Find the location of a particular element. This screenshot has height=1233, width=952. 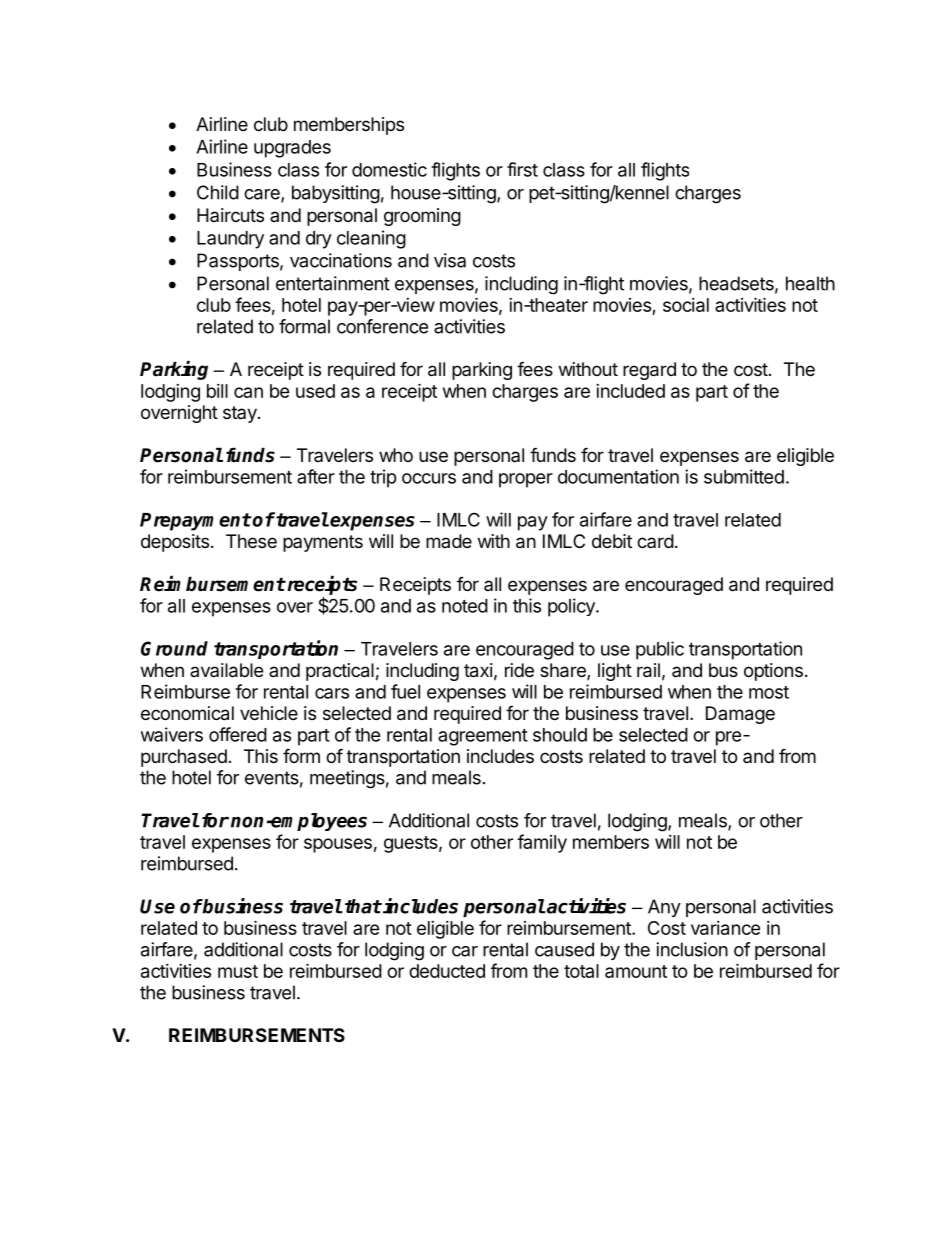

deducted is located at coordinates (447, 971).
